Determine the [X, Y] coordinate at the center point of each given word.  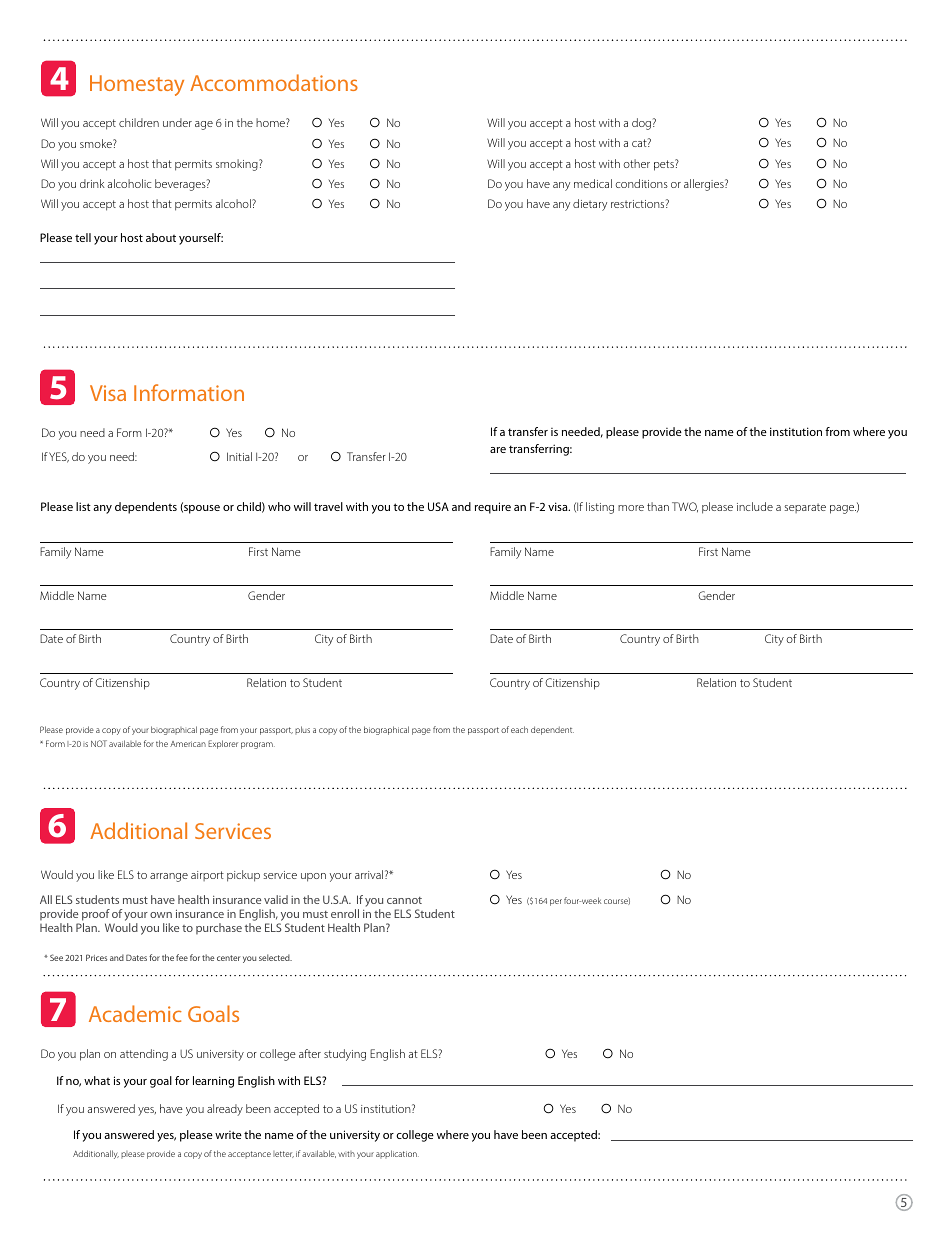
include [755, 506]
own [161, 915]
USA [438, 506]
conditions [642, 183]
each [519, 729]
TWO [685, 507]
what [97, 1080]
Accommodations [274, 82]
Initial [239, 456]
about [161, 237]
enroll [345, 913]
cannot [404, 900]
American [188, 744]
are [498, 450]
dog [641, 124]
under [177, 122]
